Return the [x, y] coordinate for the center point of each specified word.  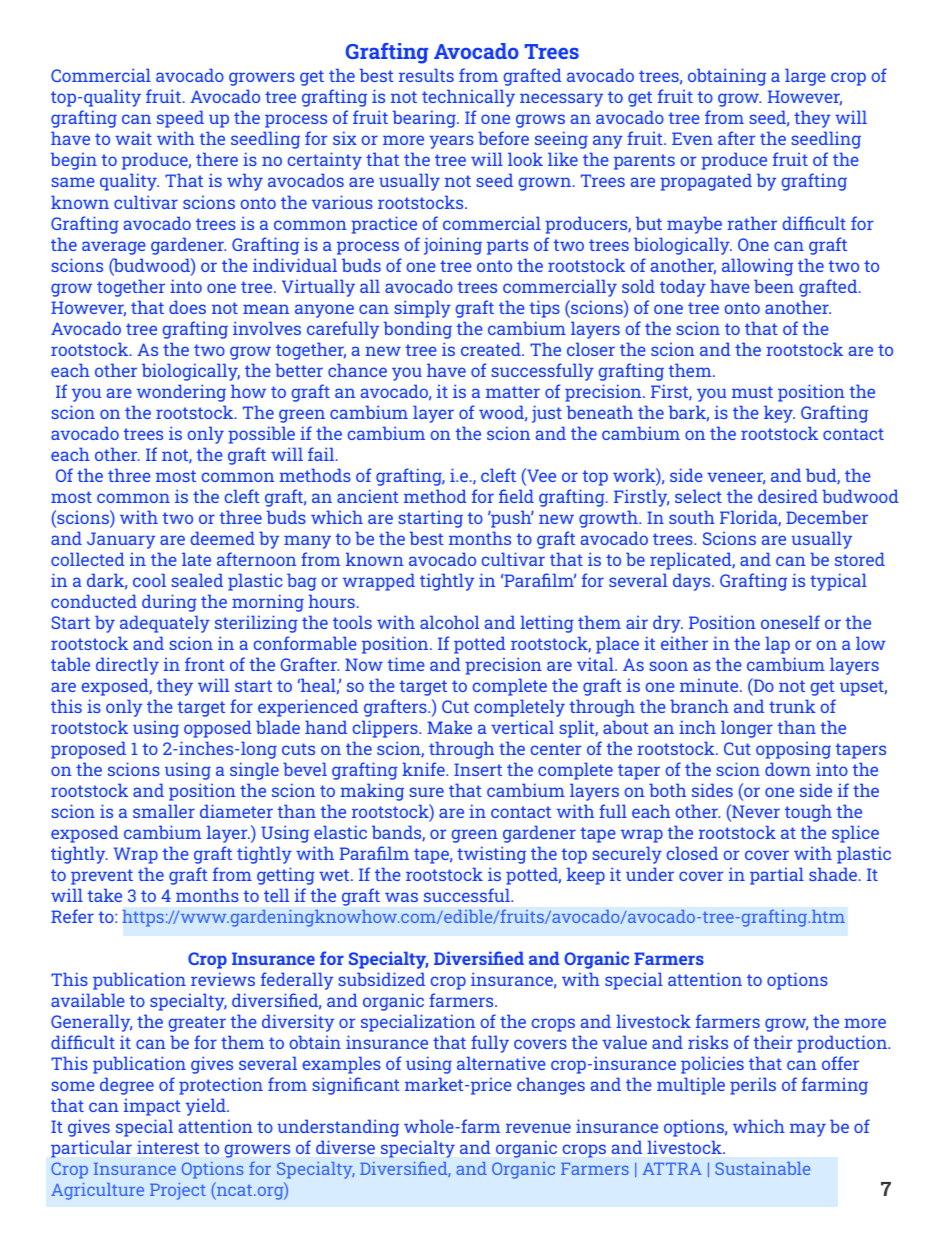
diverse [345, 1147]
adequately [165, 624]
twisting [491, 855]
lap [777, 645]
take [105, 895]
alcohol [449, 622]
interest [168, 1147]
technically [468, 98]
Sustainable [762, 1168]
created [492, 349]
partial [777, 876]
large [805, 77]
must [752, 392]
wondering [181, 393]
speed [180, 119]
